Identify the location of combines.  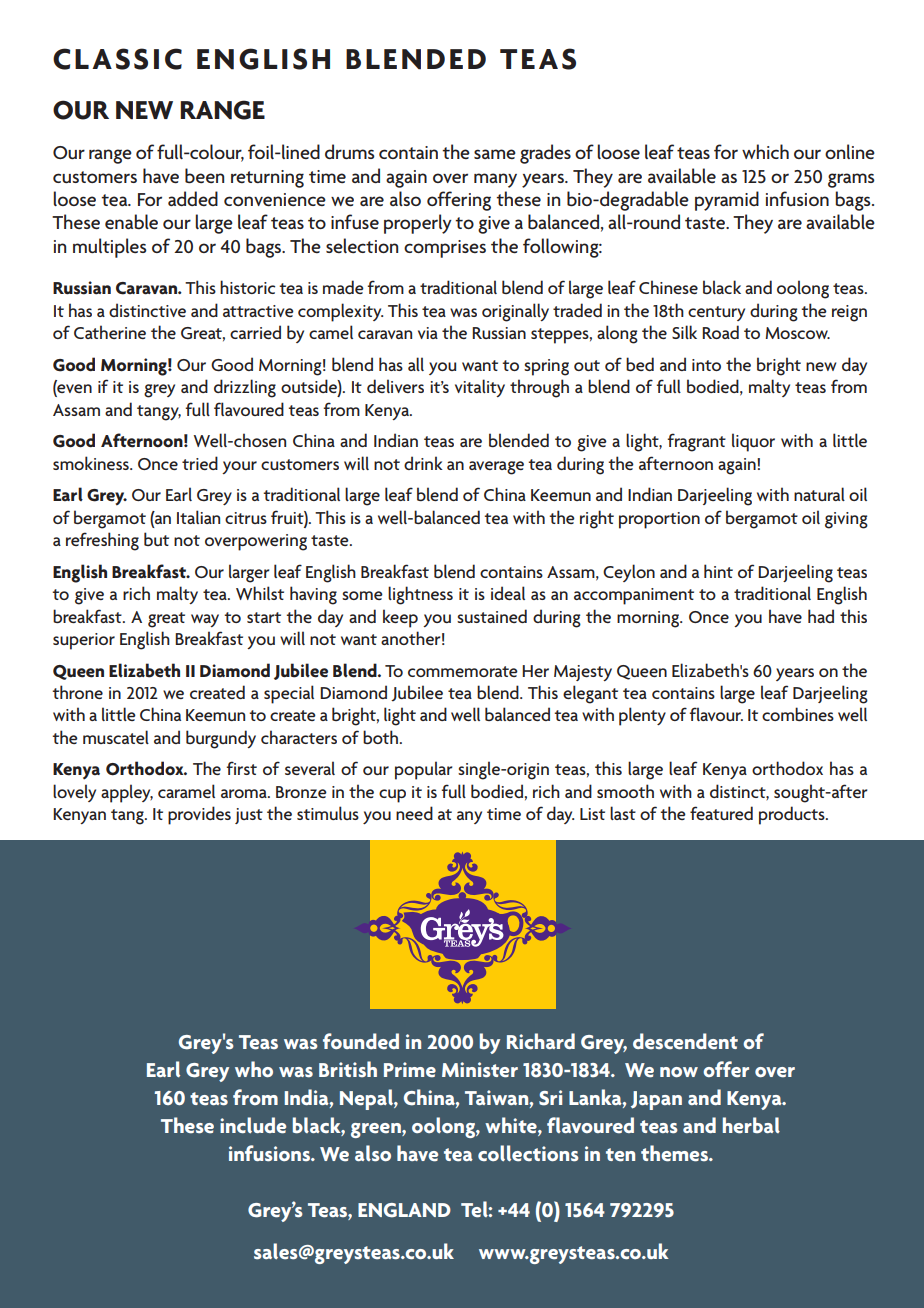
(798, 714).
